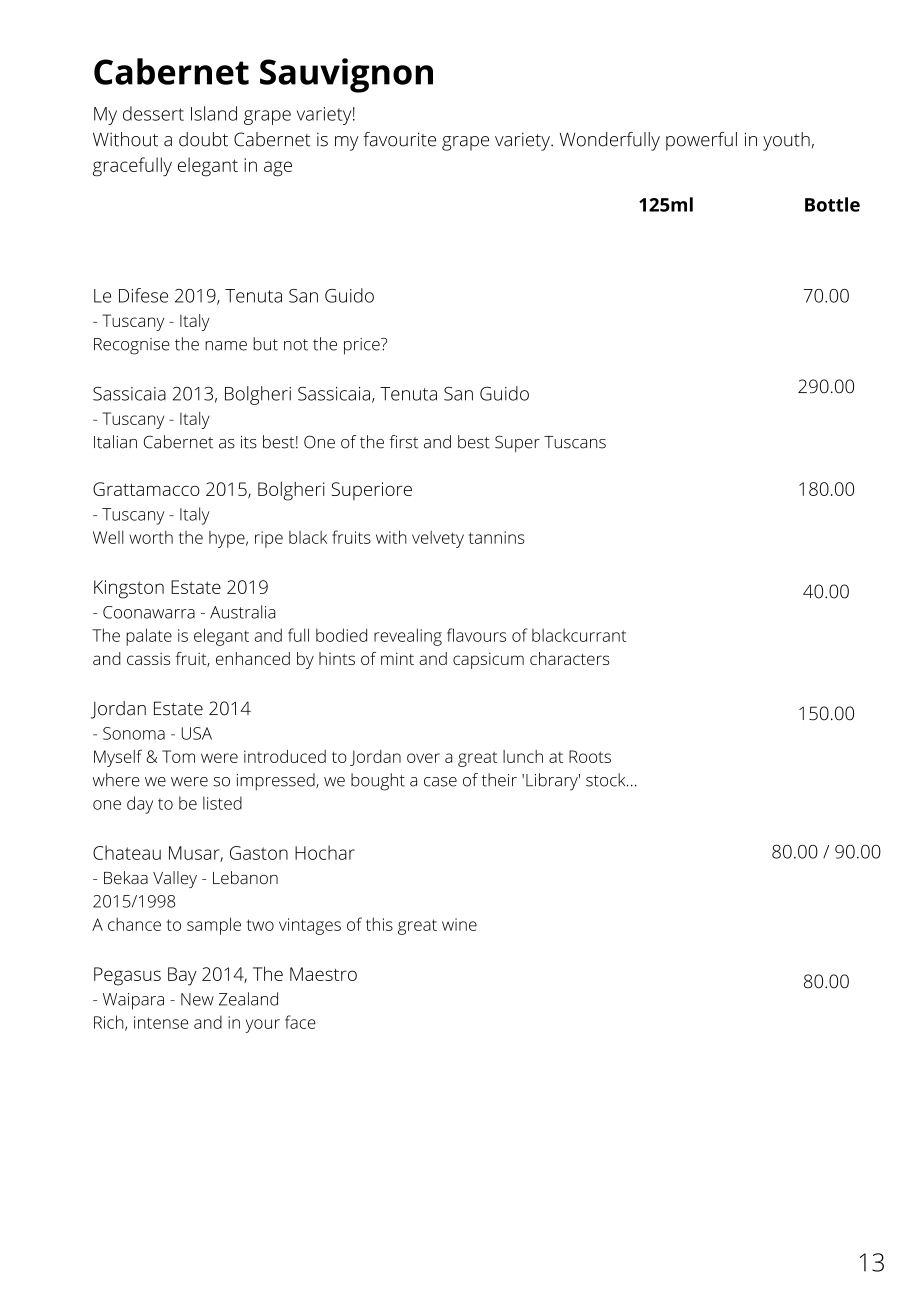 The height and width of the screenshot is (1308, 924). What do you see at coordinates (197, 999) in the screenshot?
I see `New` at bounding box center [197, 999].
